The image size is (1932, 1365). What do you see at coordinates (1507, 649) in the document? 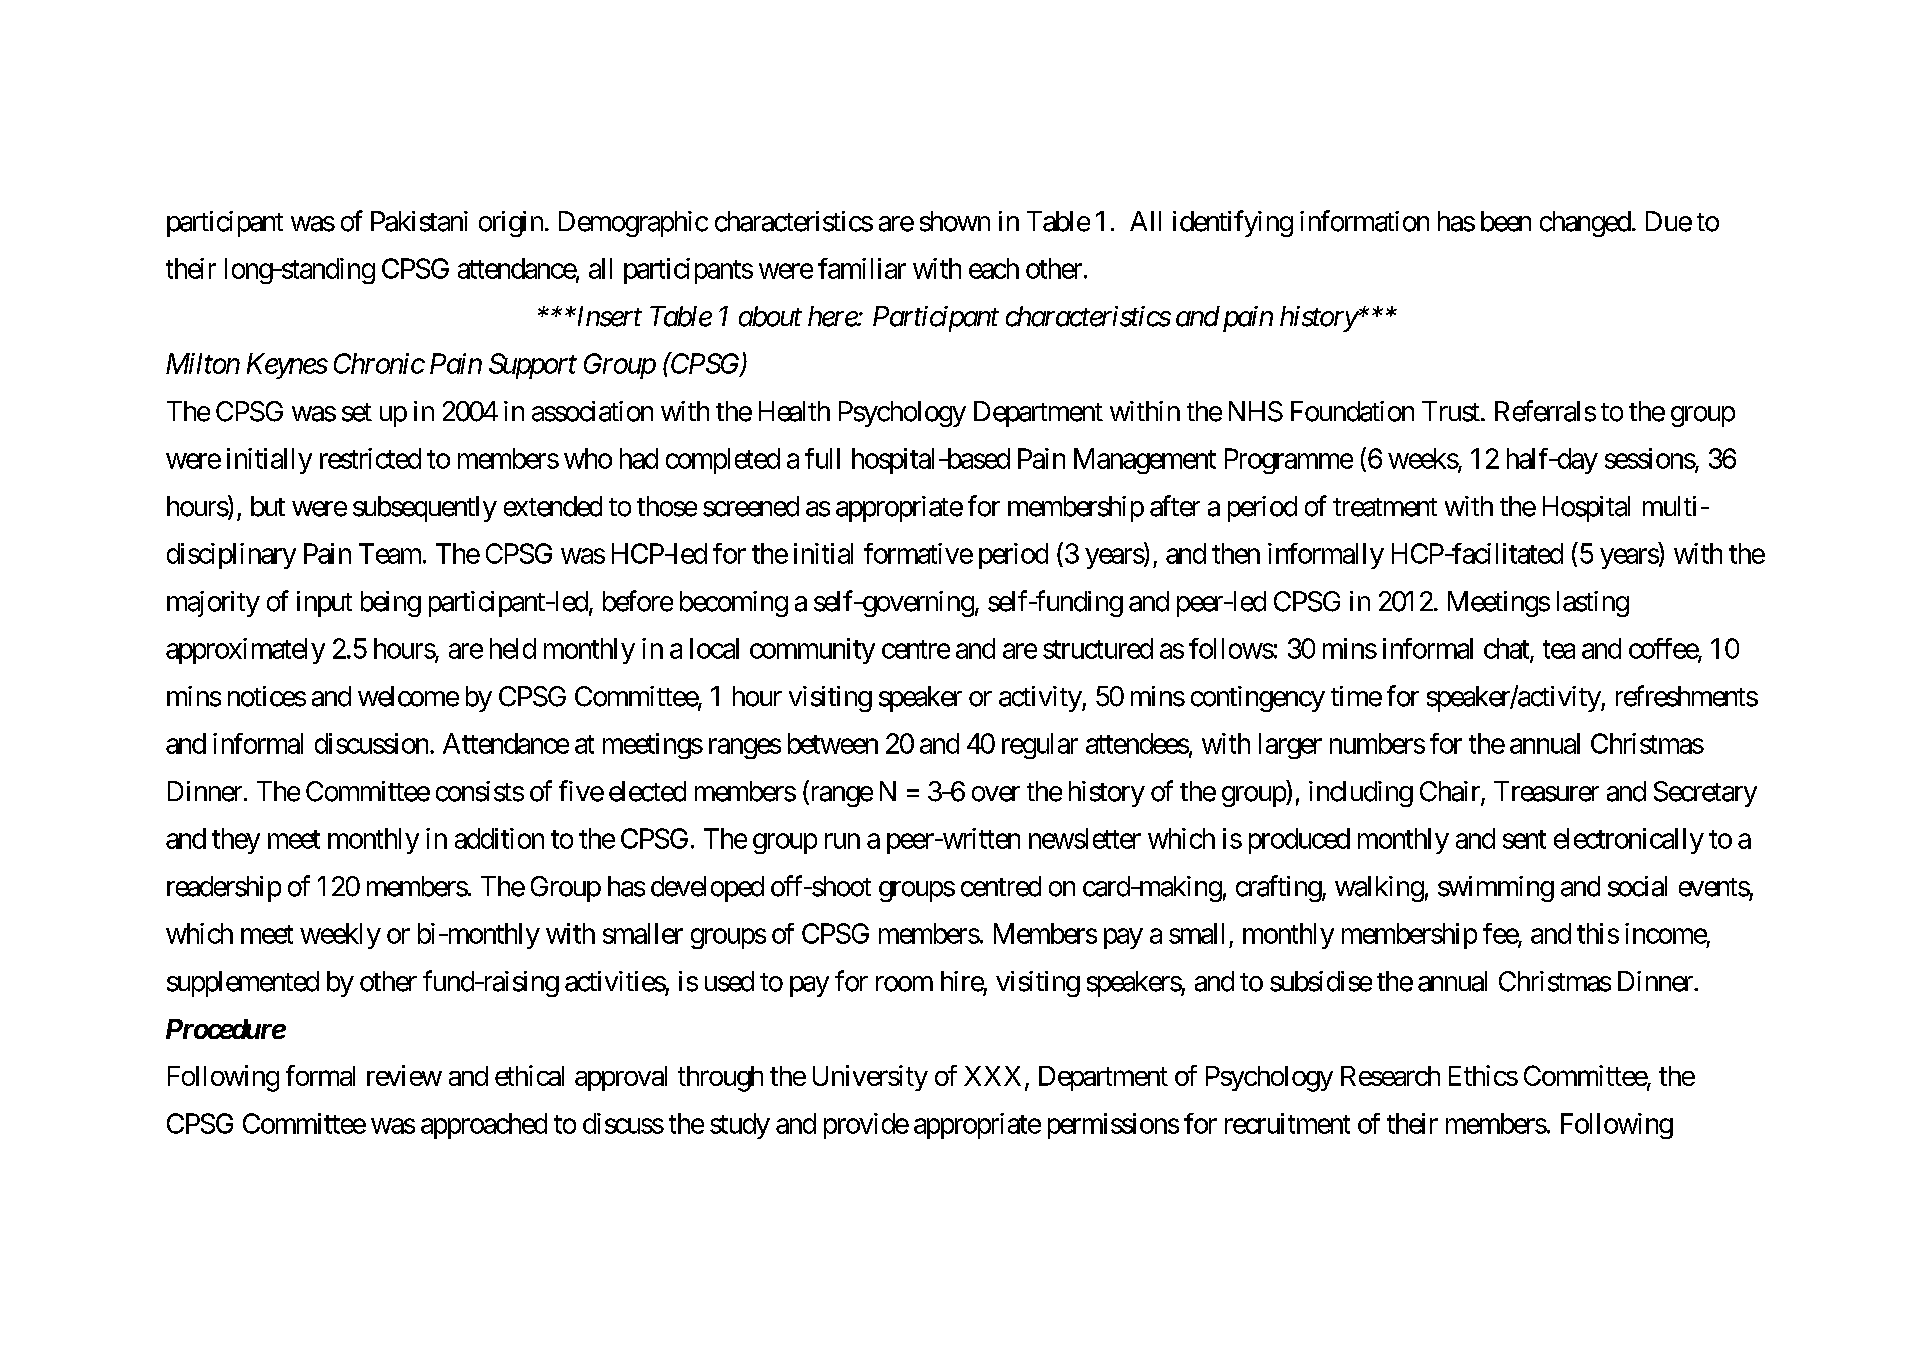
I see `chat` at bounding box center [1507, 649].
